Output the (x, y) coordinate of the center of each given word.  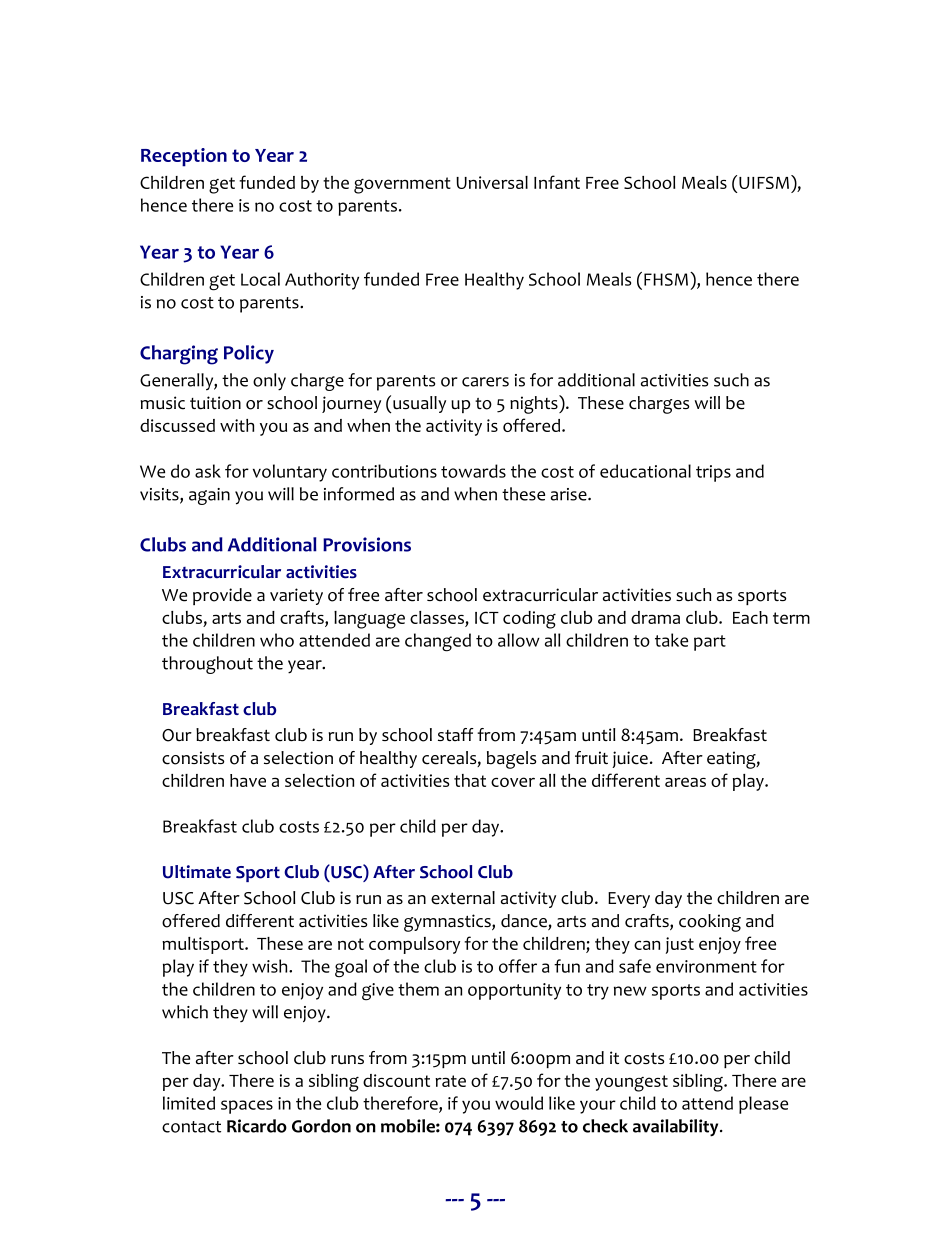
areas (685, 782)
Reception (184, 157)
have (248, 780)
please (763, 1105)
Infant (557, 182)
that (470, 780)
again (209, 496)
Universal (492, 182)
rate (450, 1081)
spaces (247, 1107)
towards (473, 471)
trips (713, 473)
